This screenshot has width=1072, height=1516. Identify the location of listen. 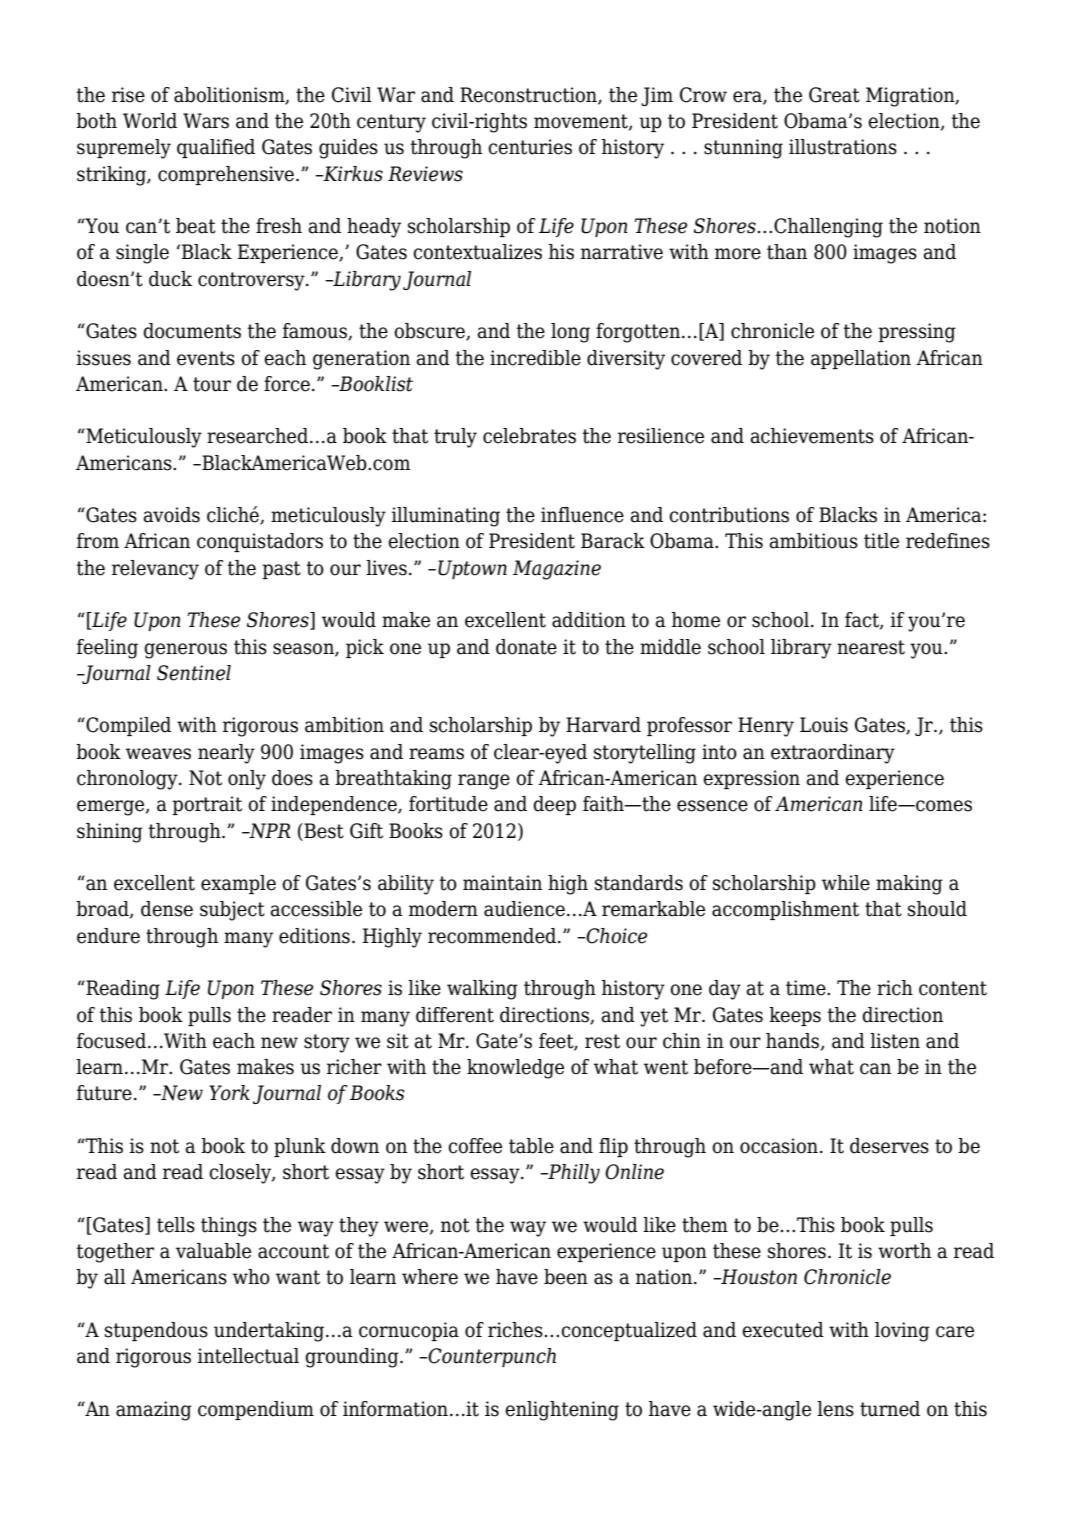
(895, 1041).
